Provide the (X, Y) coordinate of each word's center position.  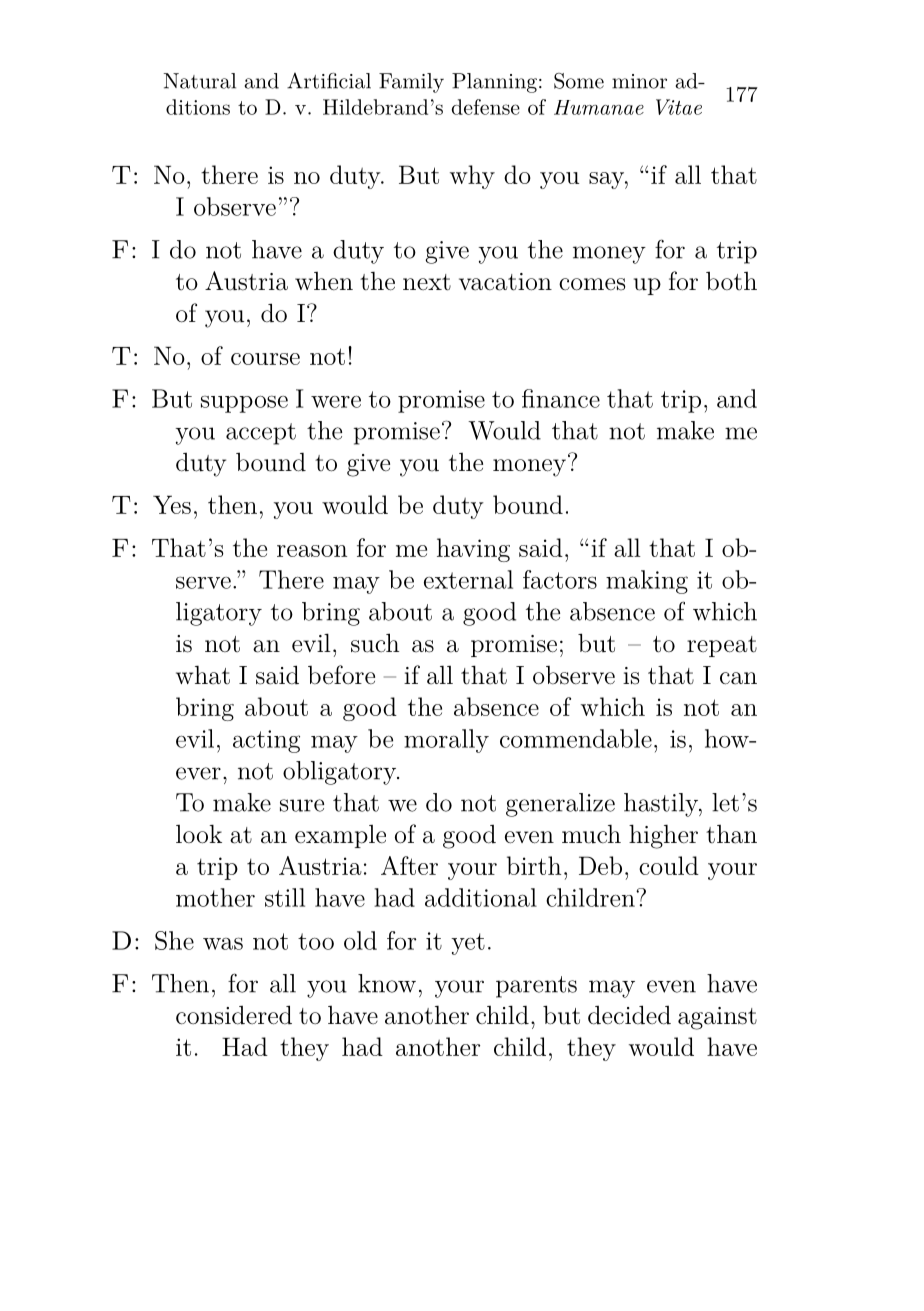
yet (468, 944)
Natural (199, 81)
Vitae (679, 107)
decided (629, 1015)
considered (234, 1015)
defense (486, 107)
